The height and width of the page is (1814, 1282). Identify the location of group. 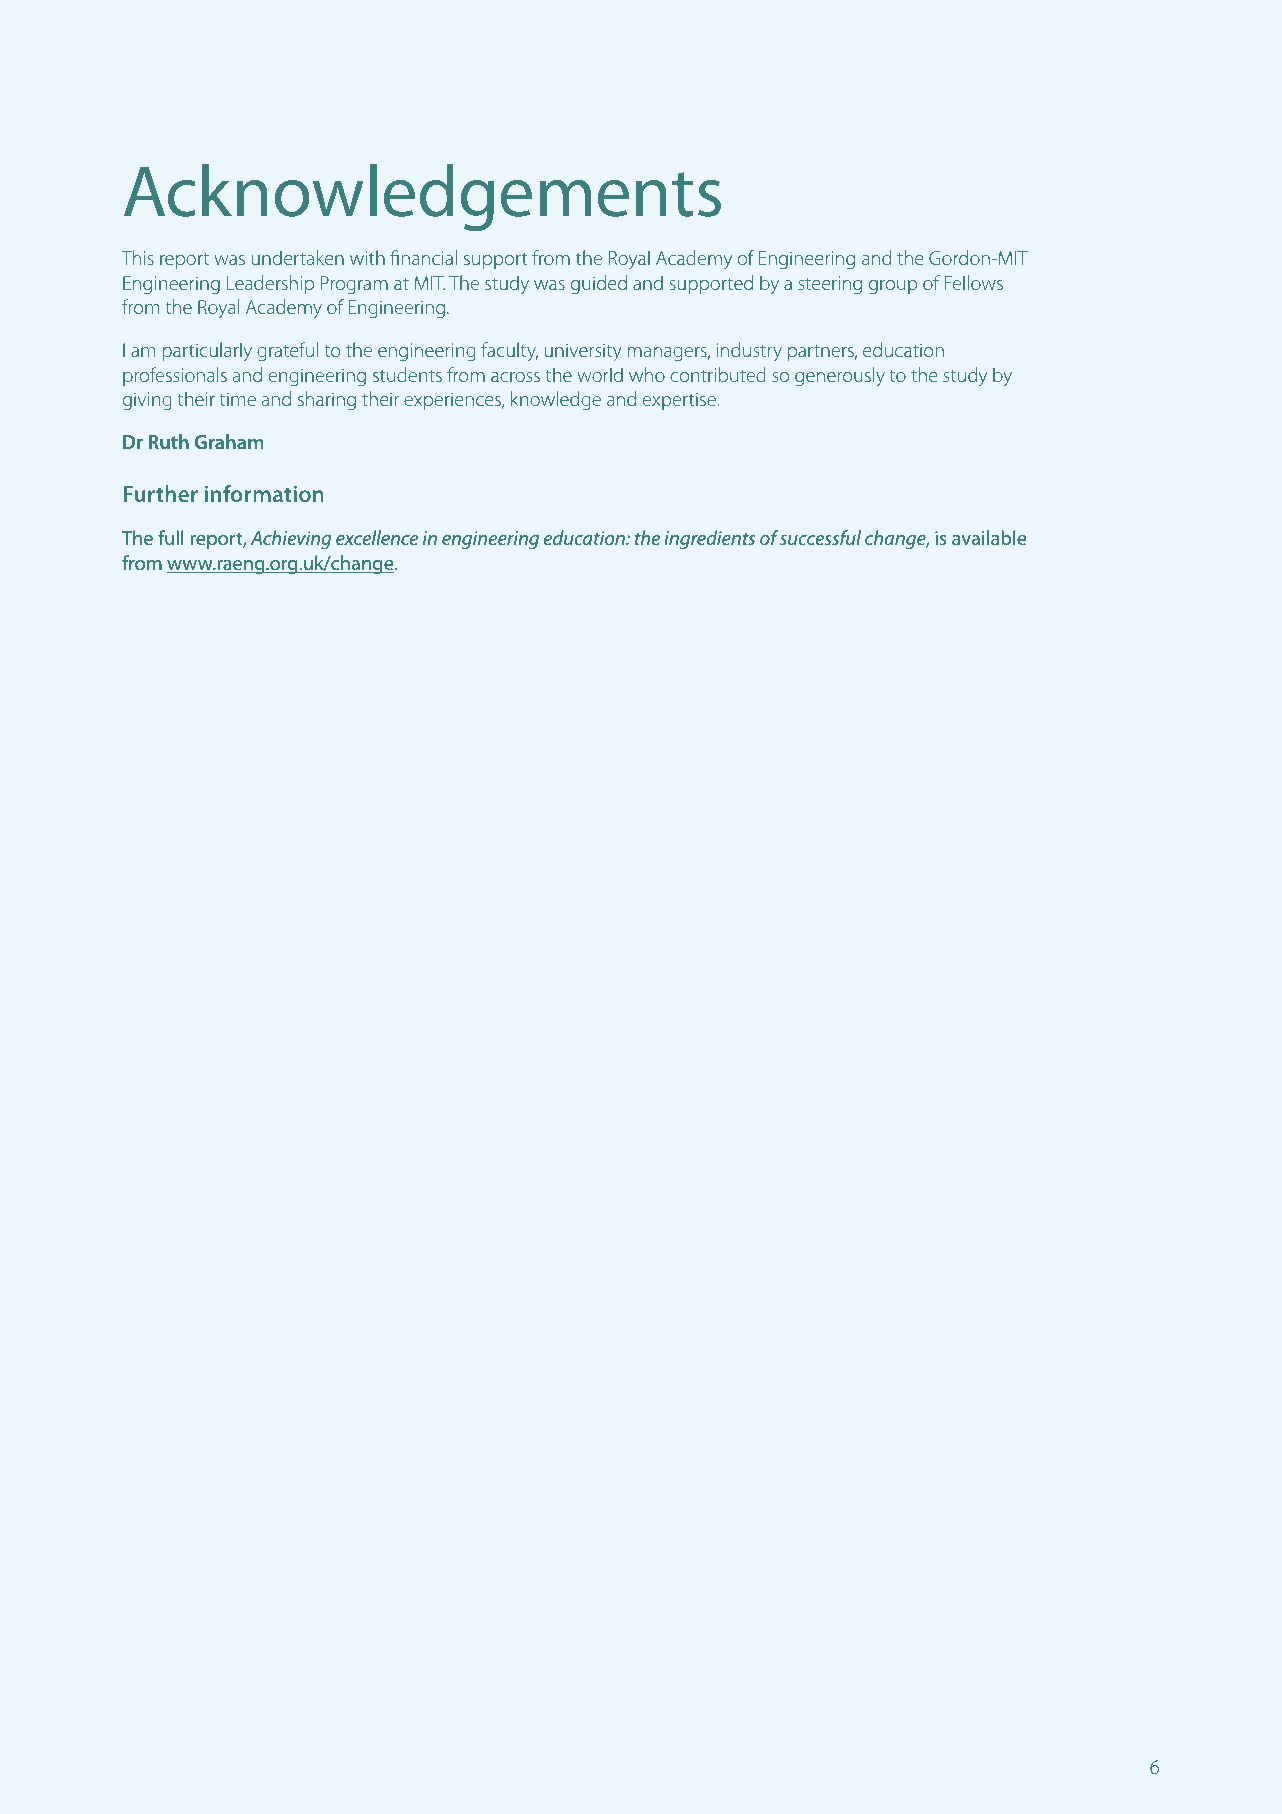
(893, 287).
